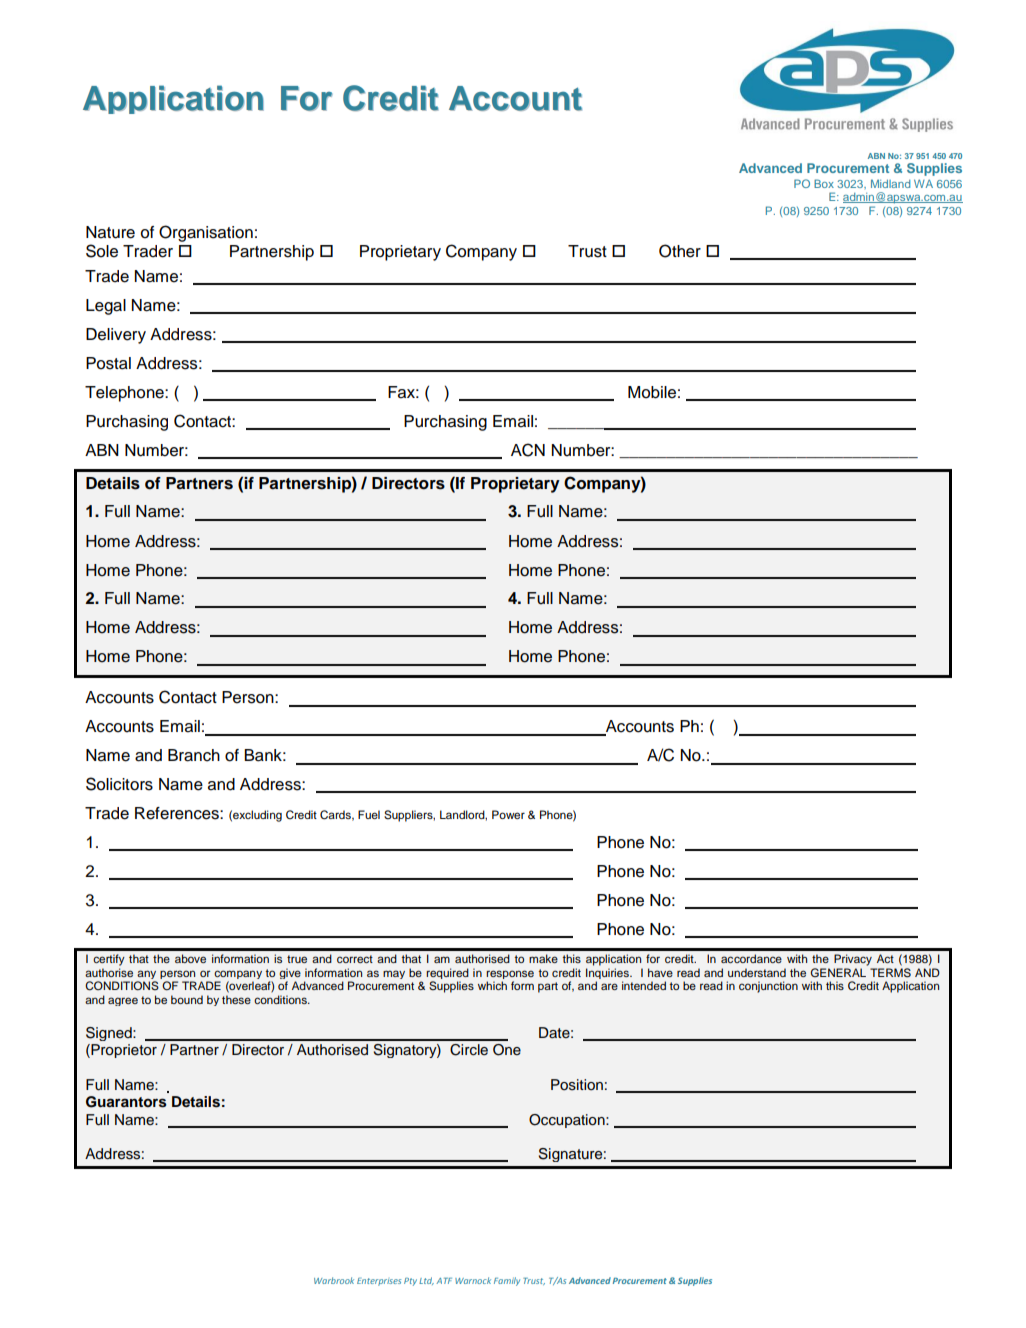  I want to click on make, so click(543, 958).
